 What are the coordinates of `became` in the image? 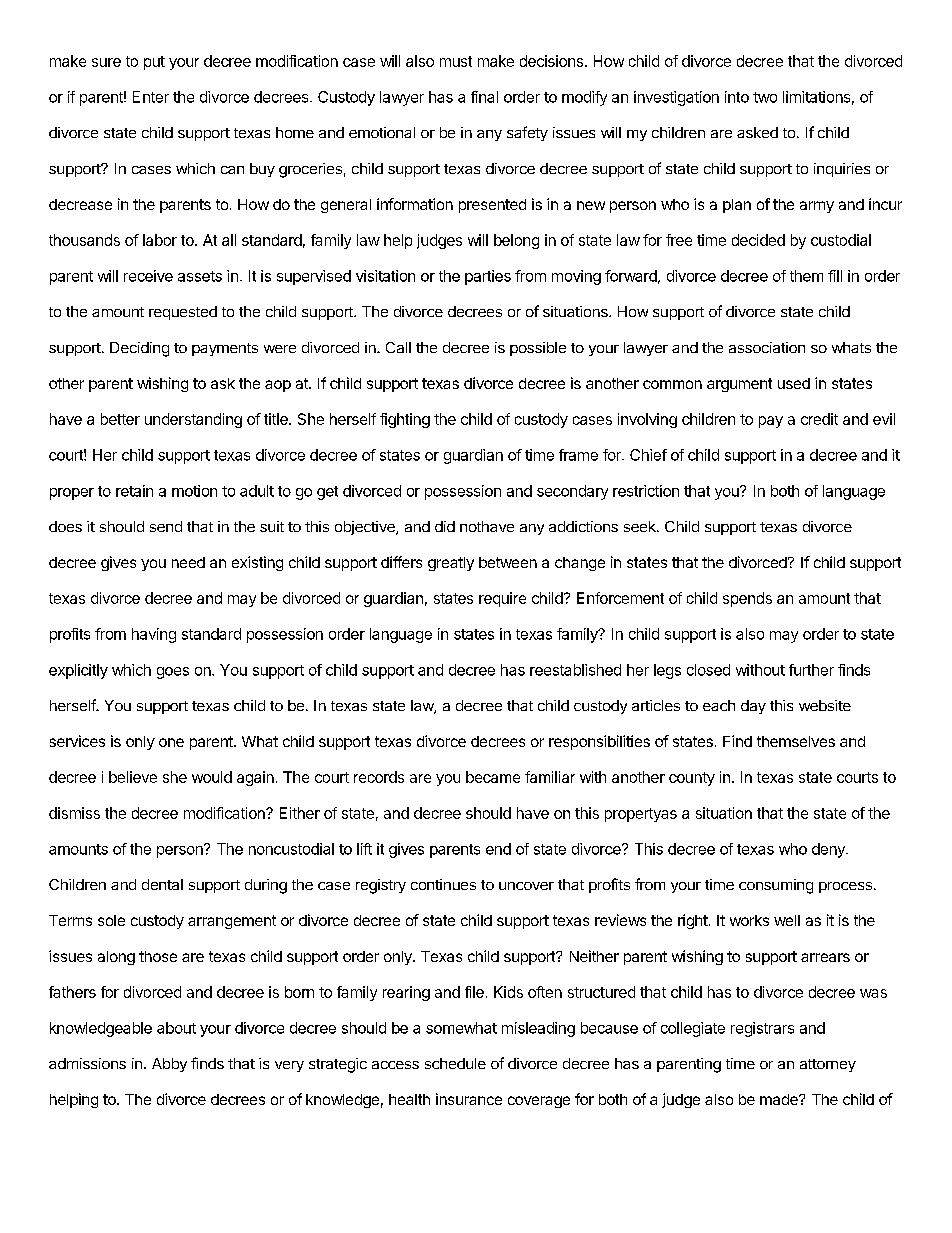 It's located at (493, 777).
